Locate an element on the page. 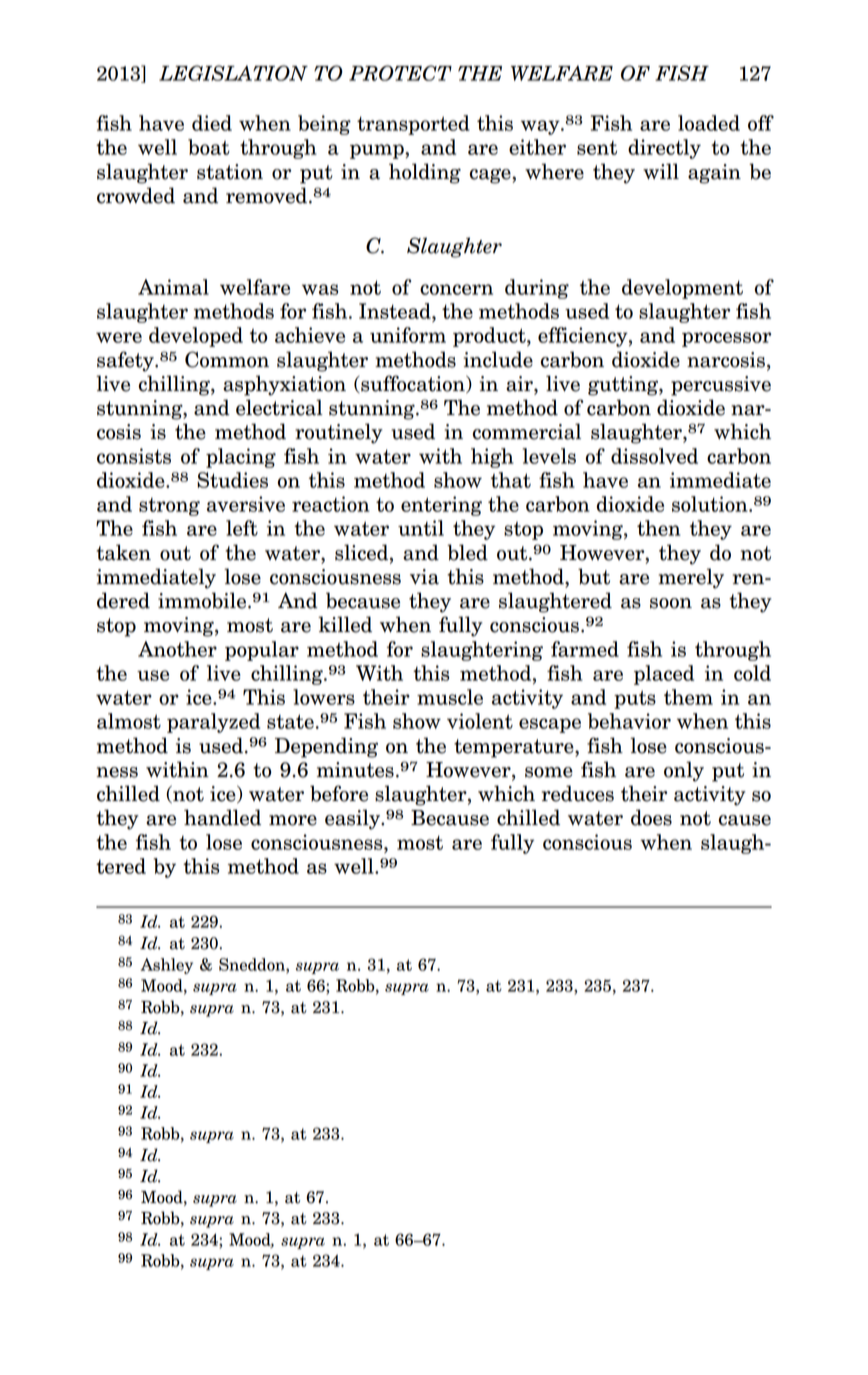 This page has height=1375, width=868. concern is located at coordinates (456, 289).
